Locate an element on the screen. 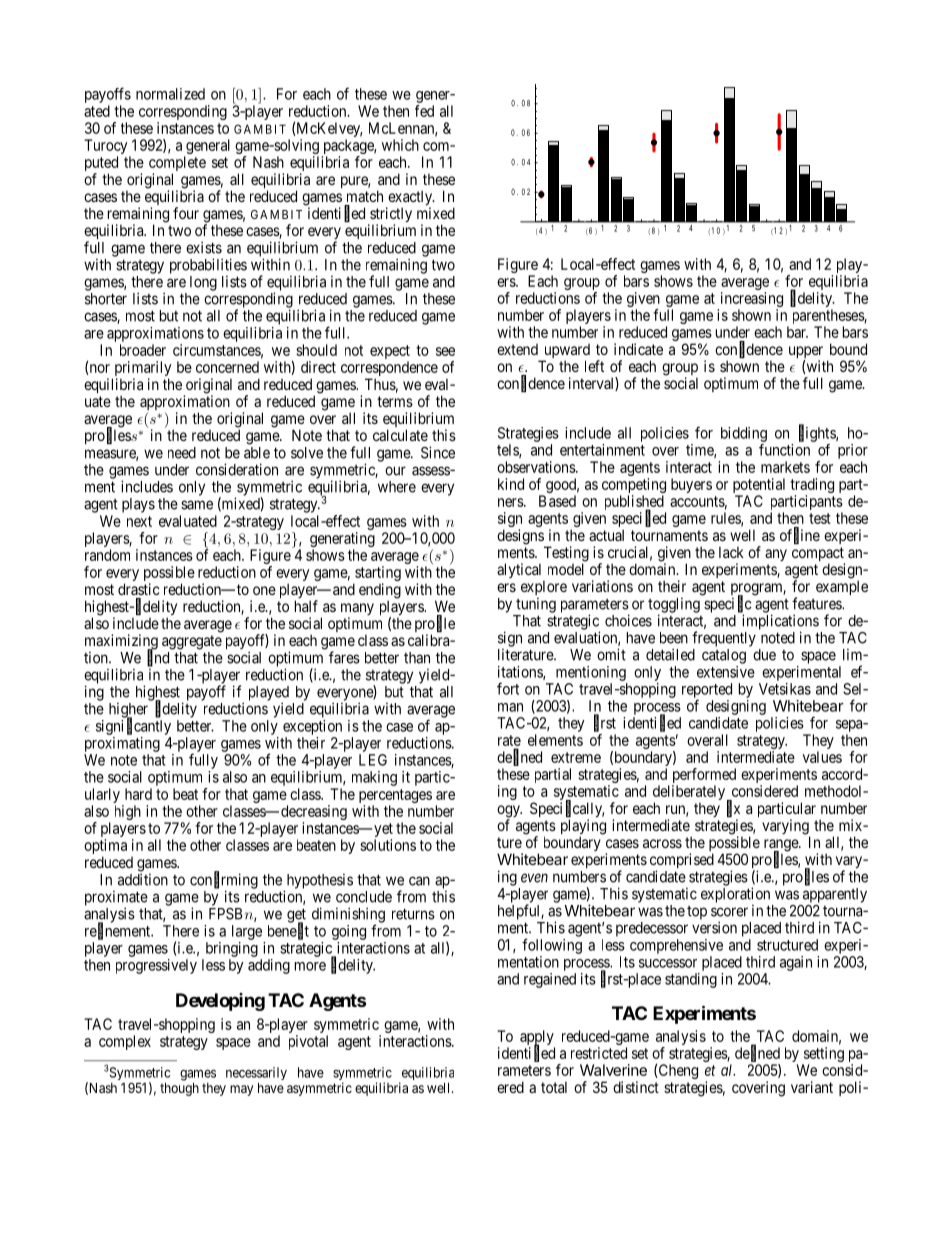 The width and height of the screenshot is (952, 1233). drastic is located at coordinates (139, 589).
